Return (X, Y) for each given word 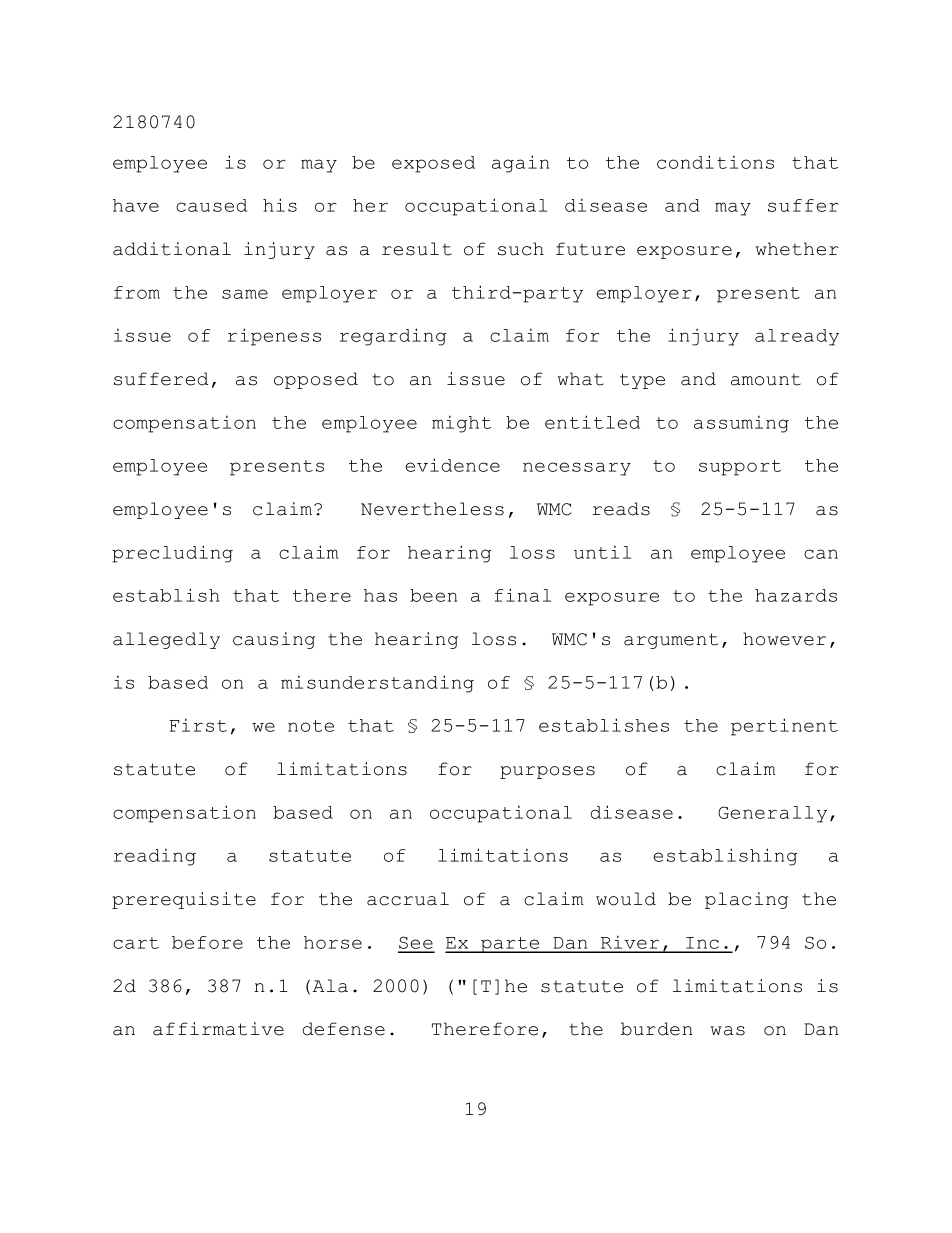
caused (211, 205)
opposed (316, 380)
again (520, 164)
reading (155, 857)
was (728, 1031)
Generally (772, 814)
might (461, 424)
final (523, 595)
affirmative (218, 1029)
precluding (172, 554)
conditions (715, 162)
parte (510, 945)
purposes (547, 772)
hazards (796, 595)
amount (766, 379)
